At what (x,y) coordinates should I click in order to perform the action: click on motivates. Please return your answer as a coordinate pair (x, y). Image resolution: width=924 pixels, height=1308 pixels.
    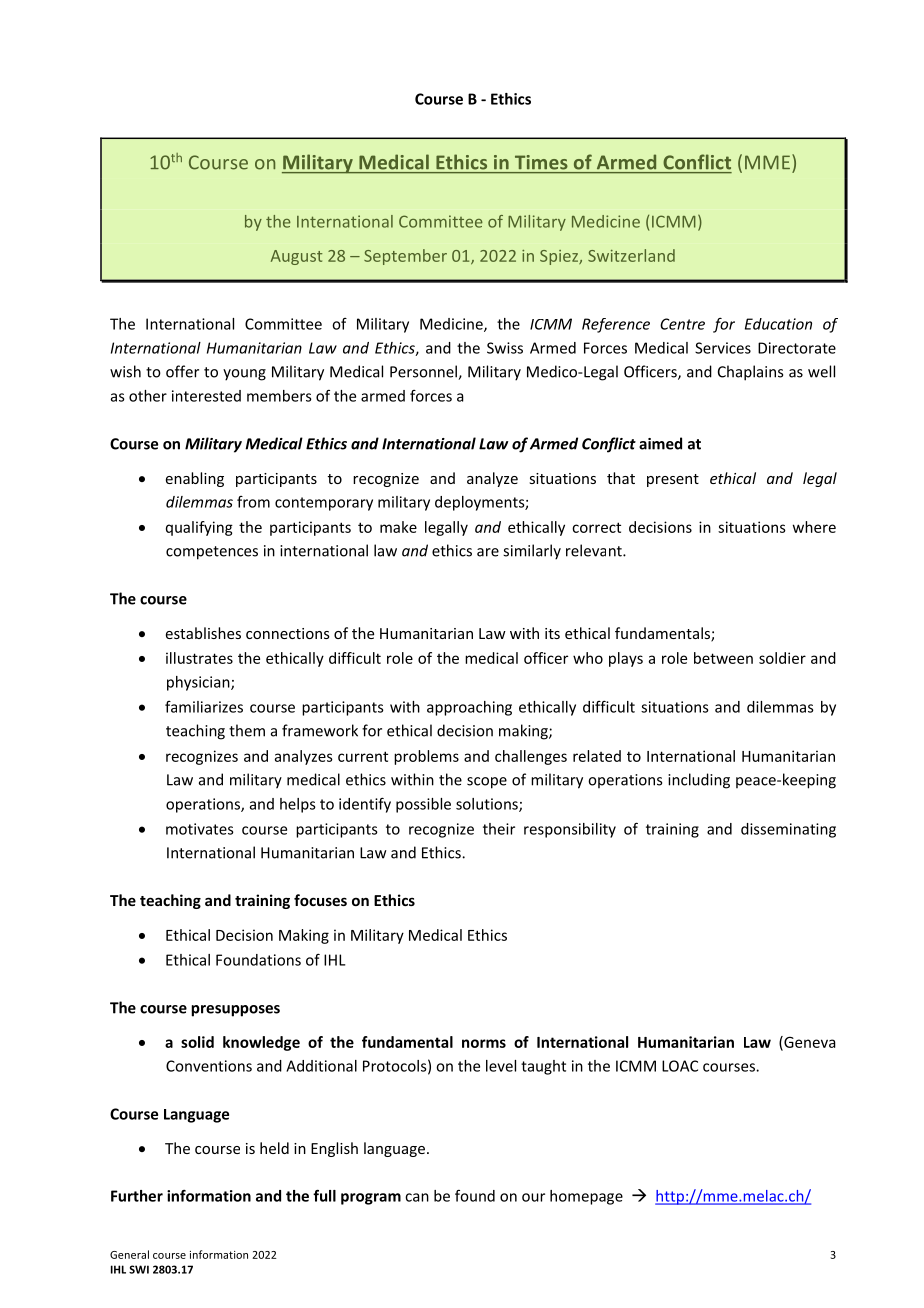
    Looking at the image, I should click on (200, 829).
